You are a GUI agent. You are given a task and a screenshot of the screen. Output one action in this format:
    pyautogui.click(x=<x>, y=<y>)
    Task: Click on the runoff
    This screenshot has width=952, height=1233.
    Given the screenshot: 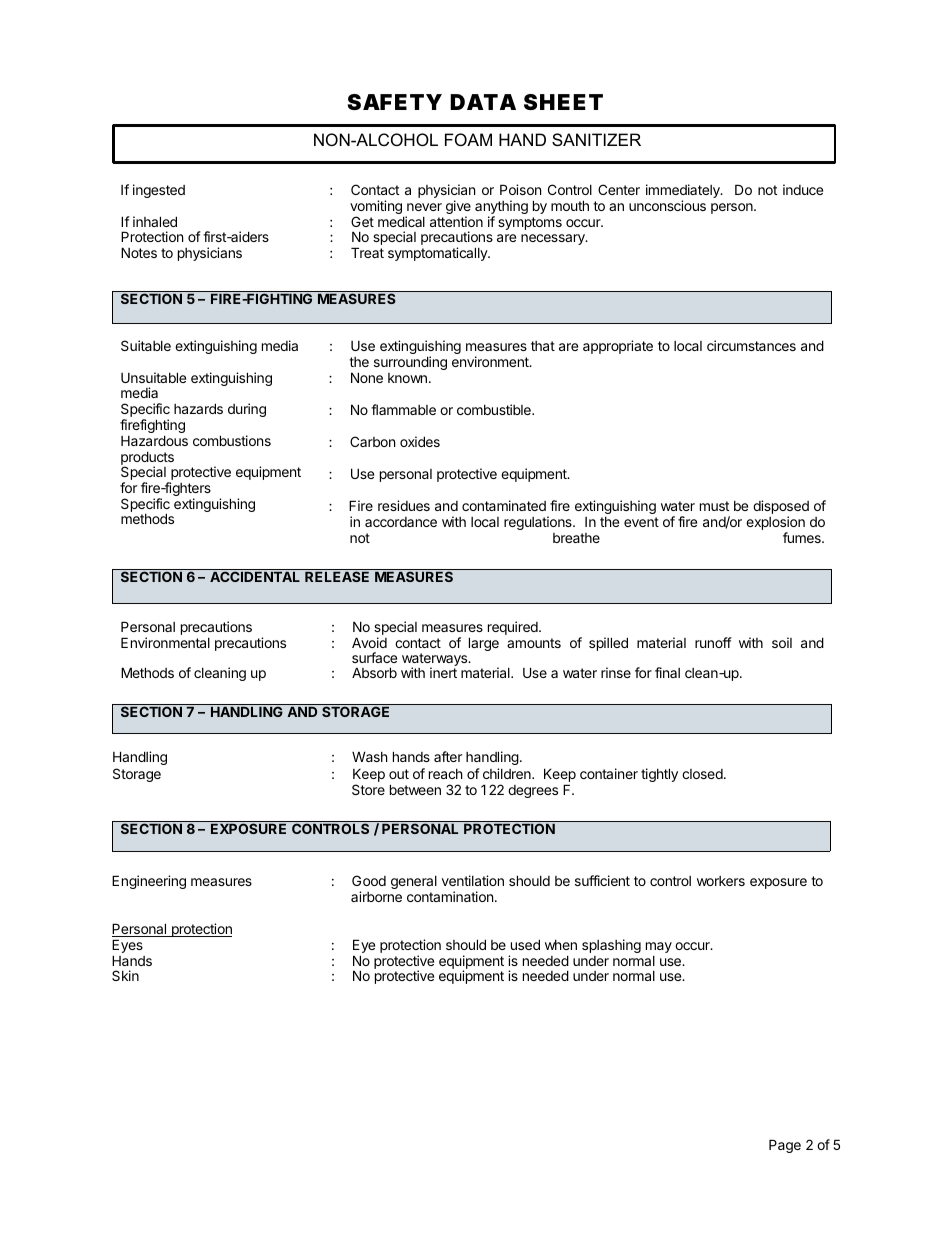 What is the action you would take?
    pyautogui.click(x=713, y=642)
